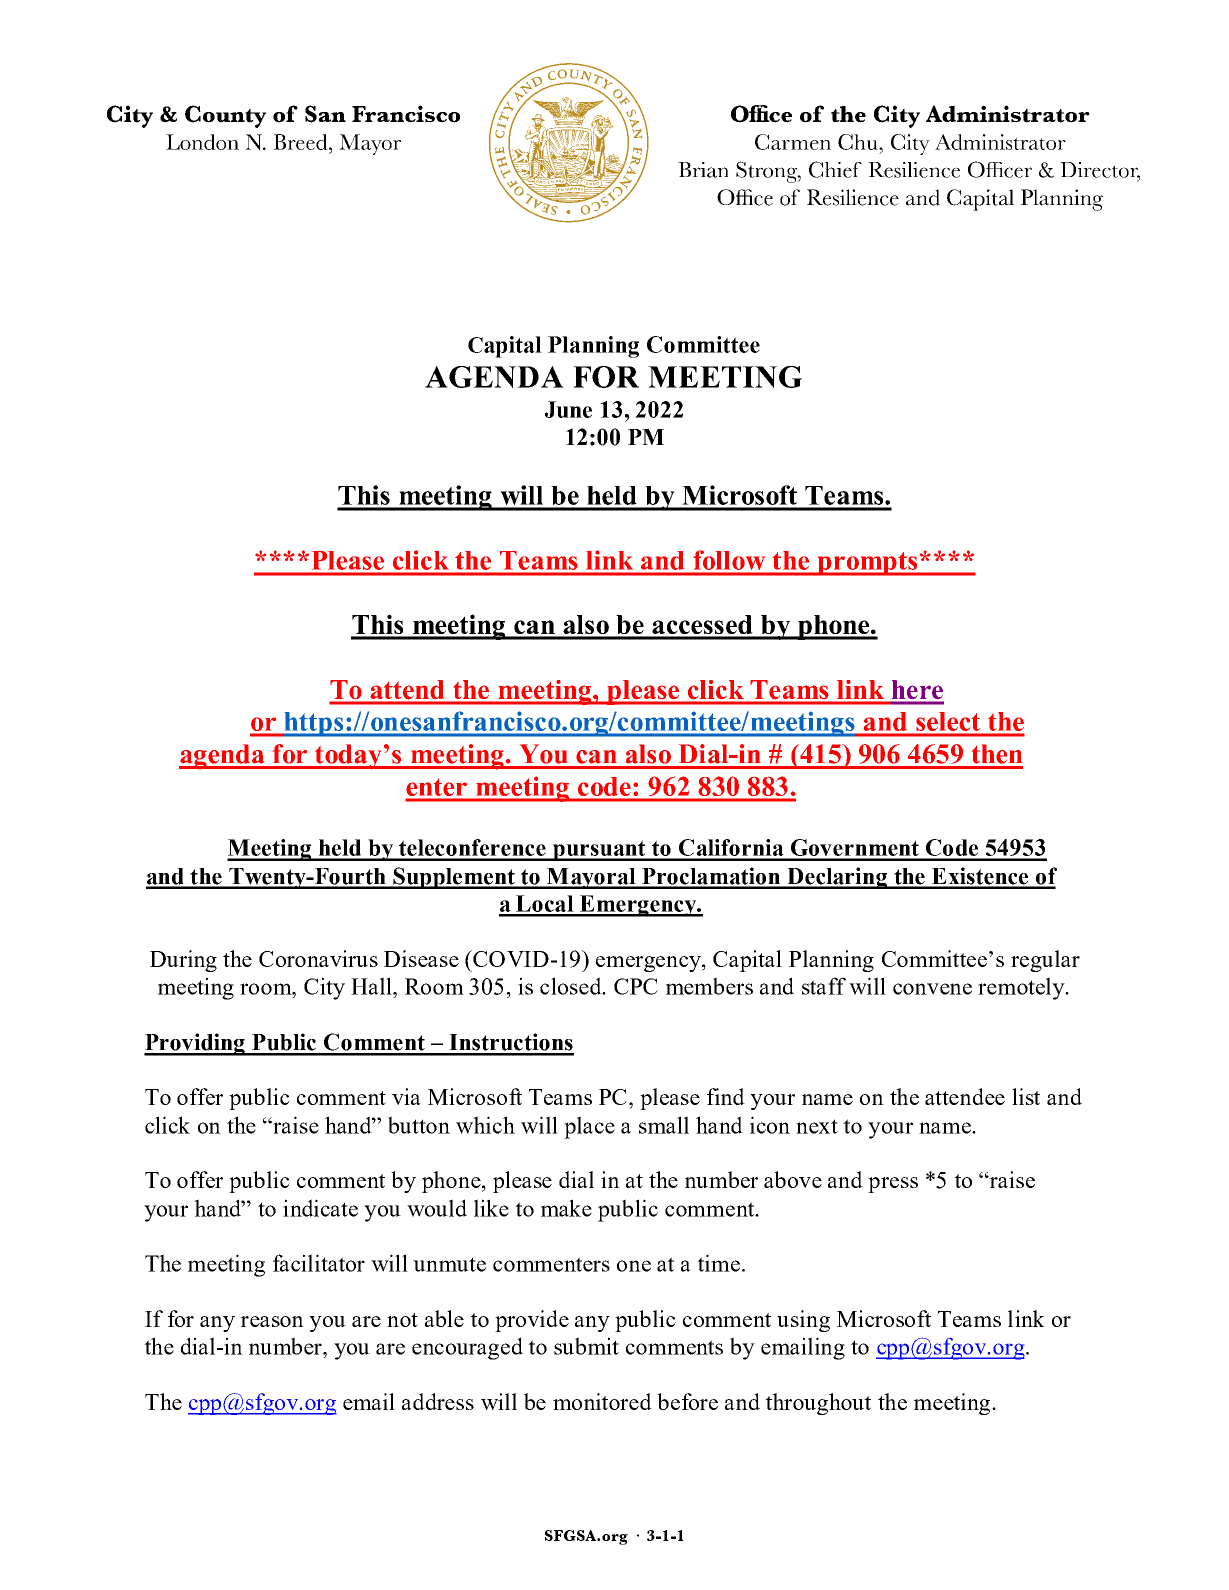 This image has height=1590, width=1229. What do you see at coordinates (272, 1321) in the image?
I see `reason` at bounding box center [272, 1321].
